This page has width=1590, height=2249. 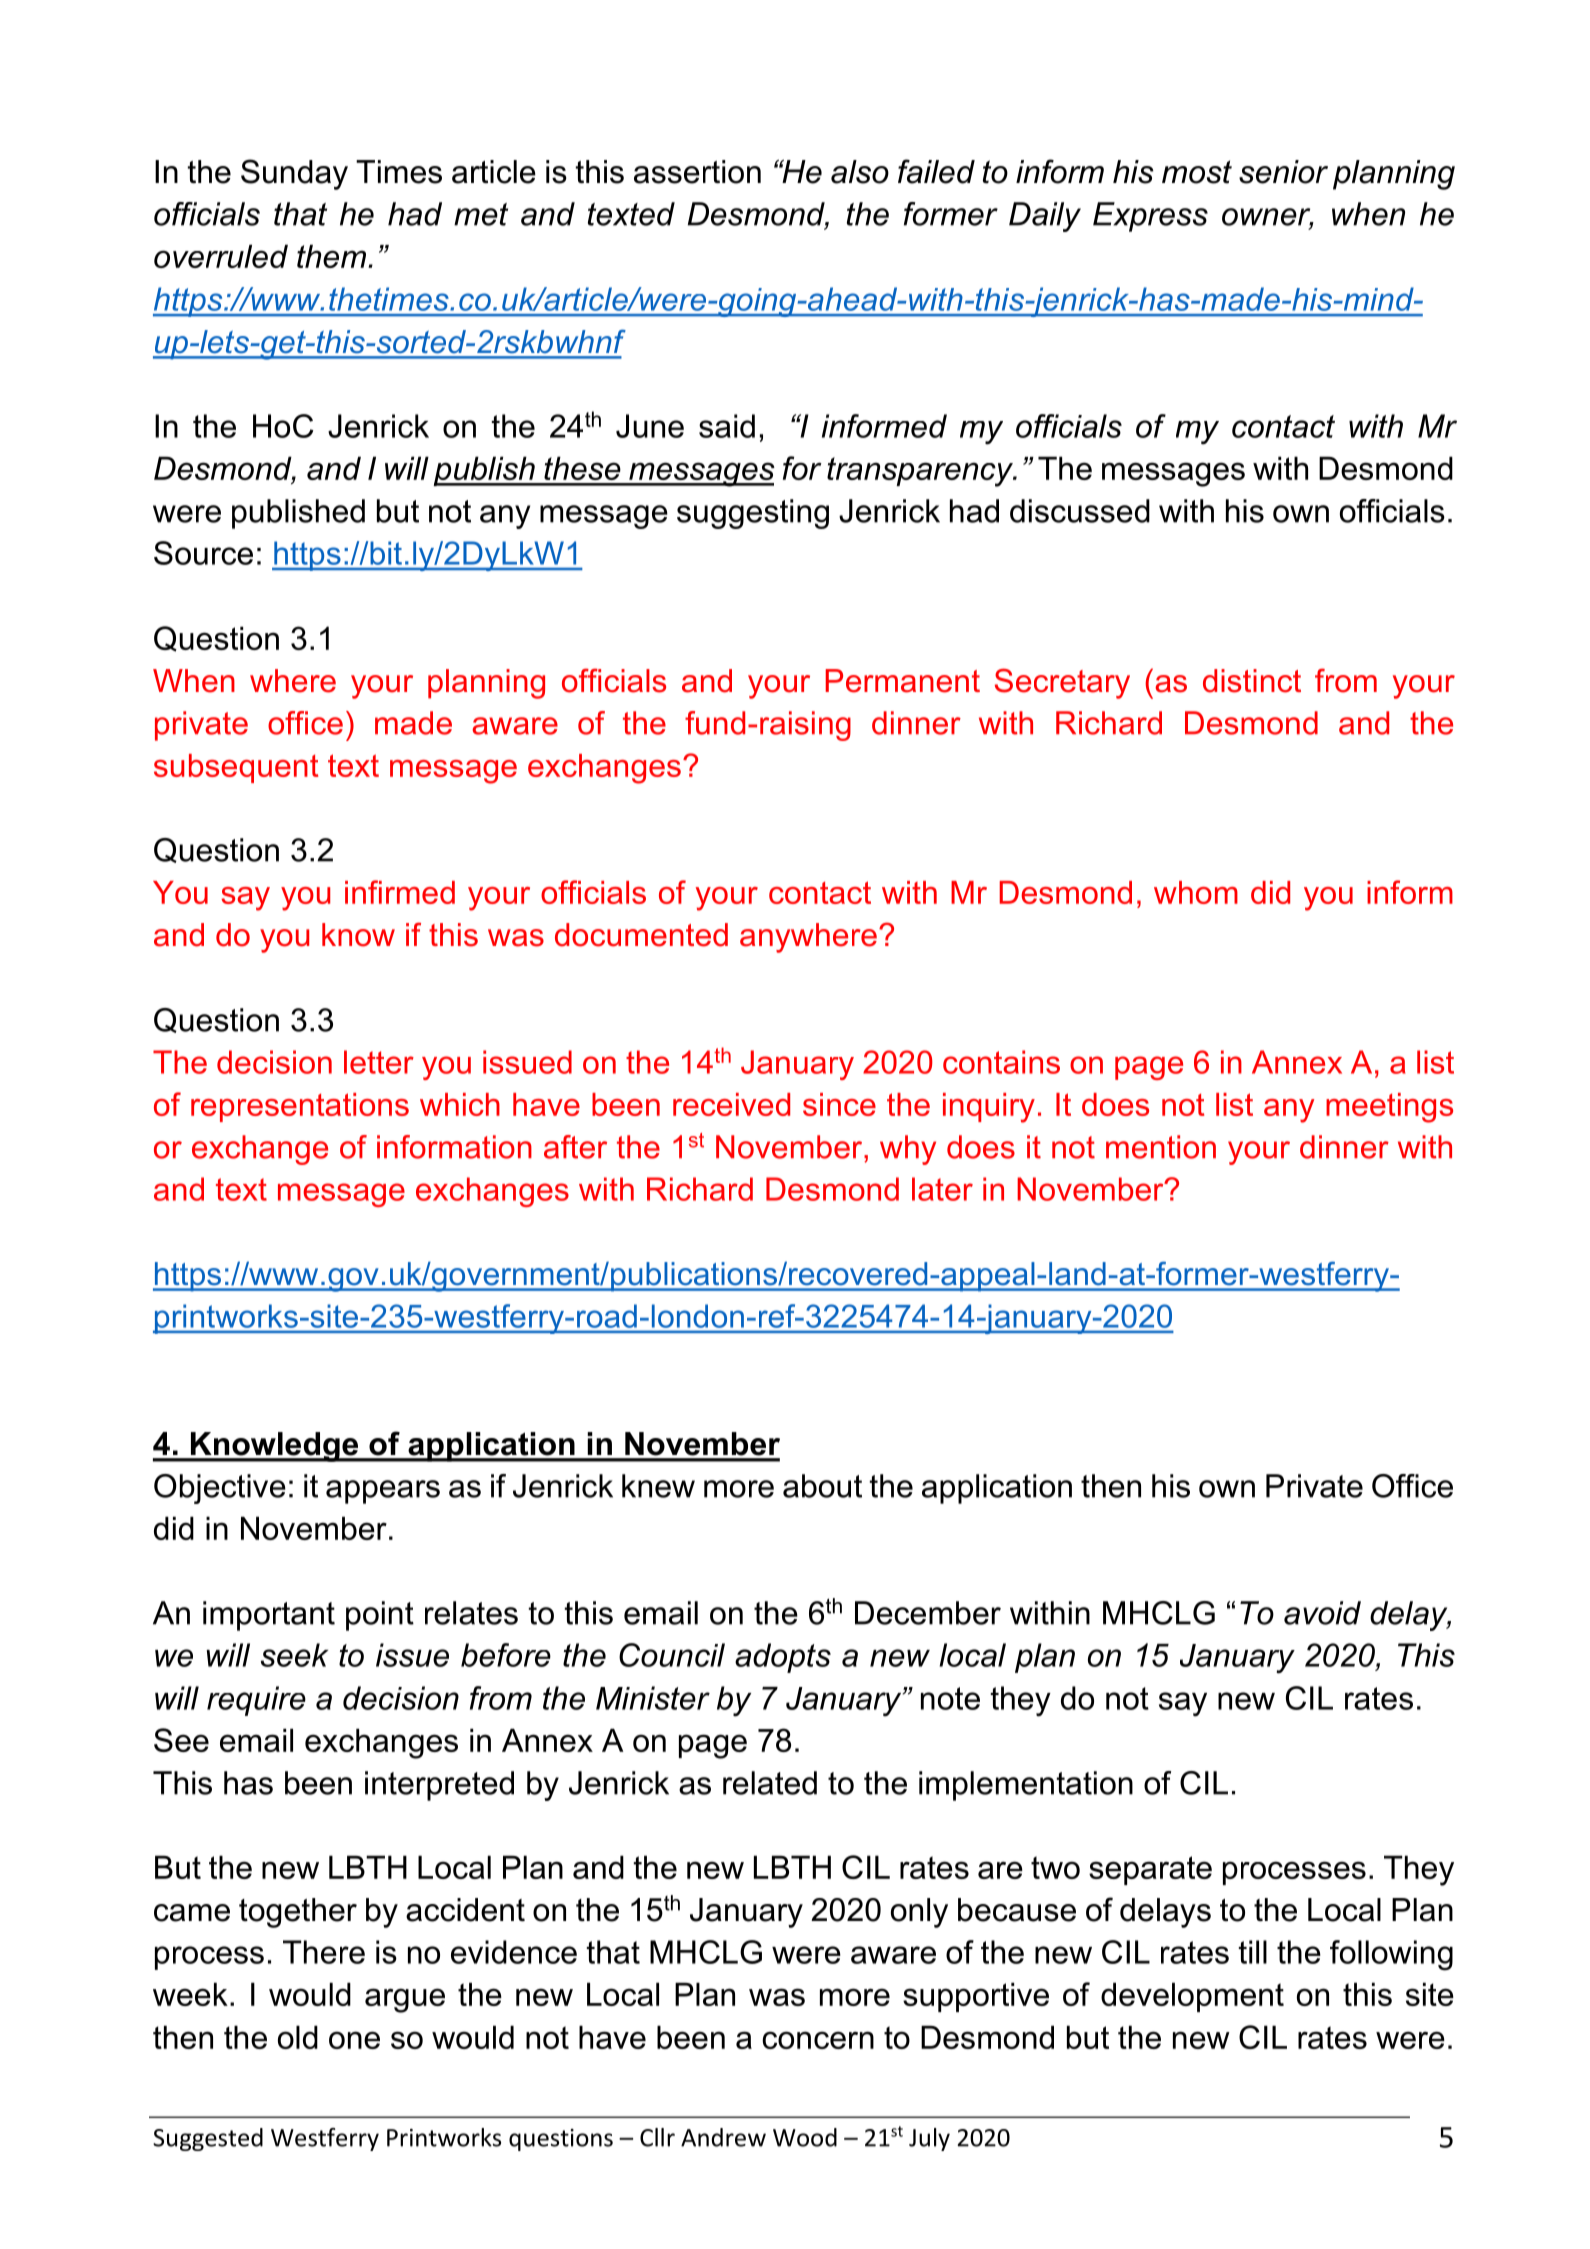 I want to click on mention, so click(x=1161, y=1147).
